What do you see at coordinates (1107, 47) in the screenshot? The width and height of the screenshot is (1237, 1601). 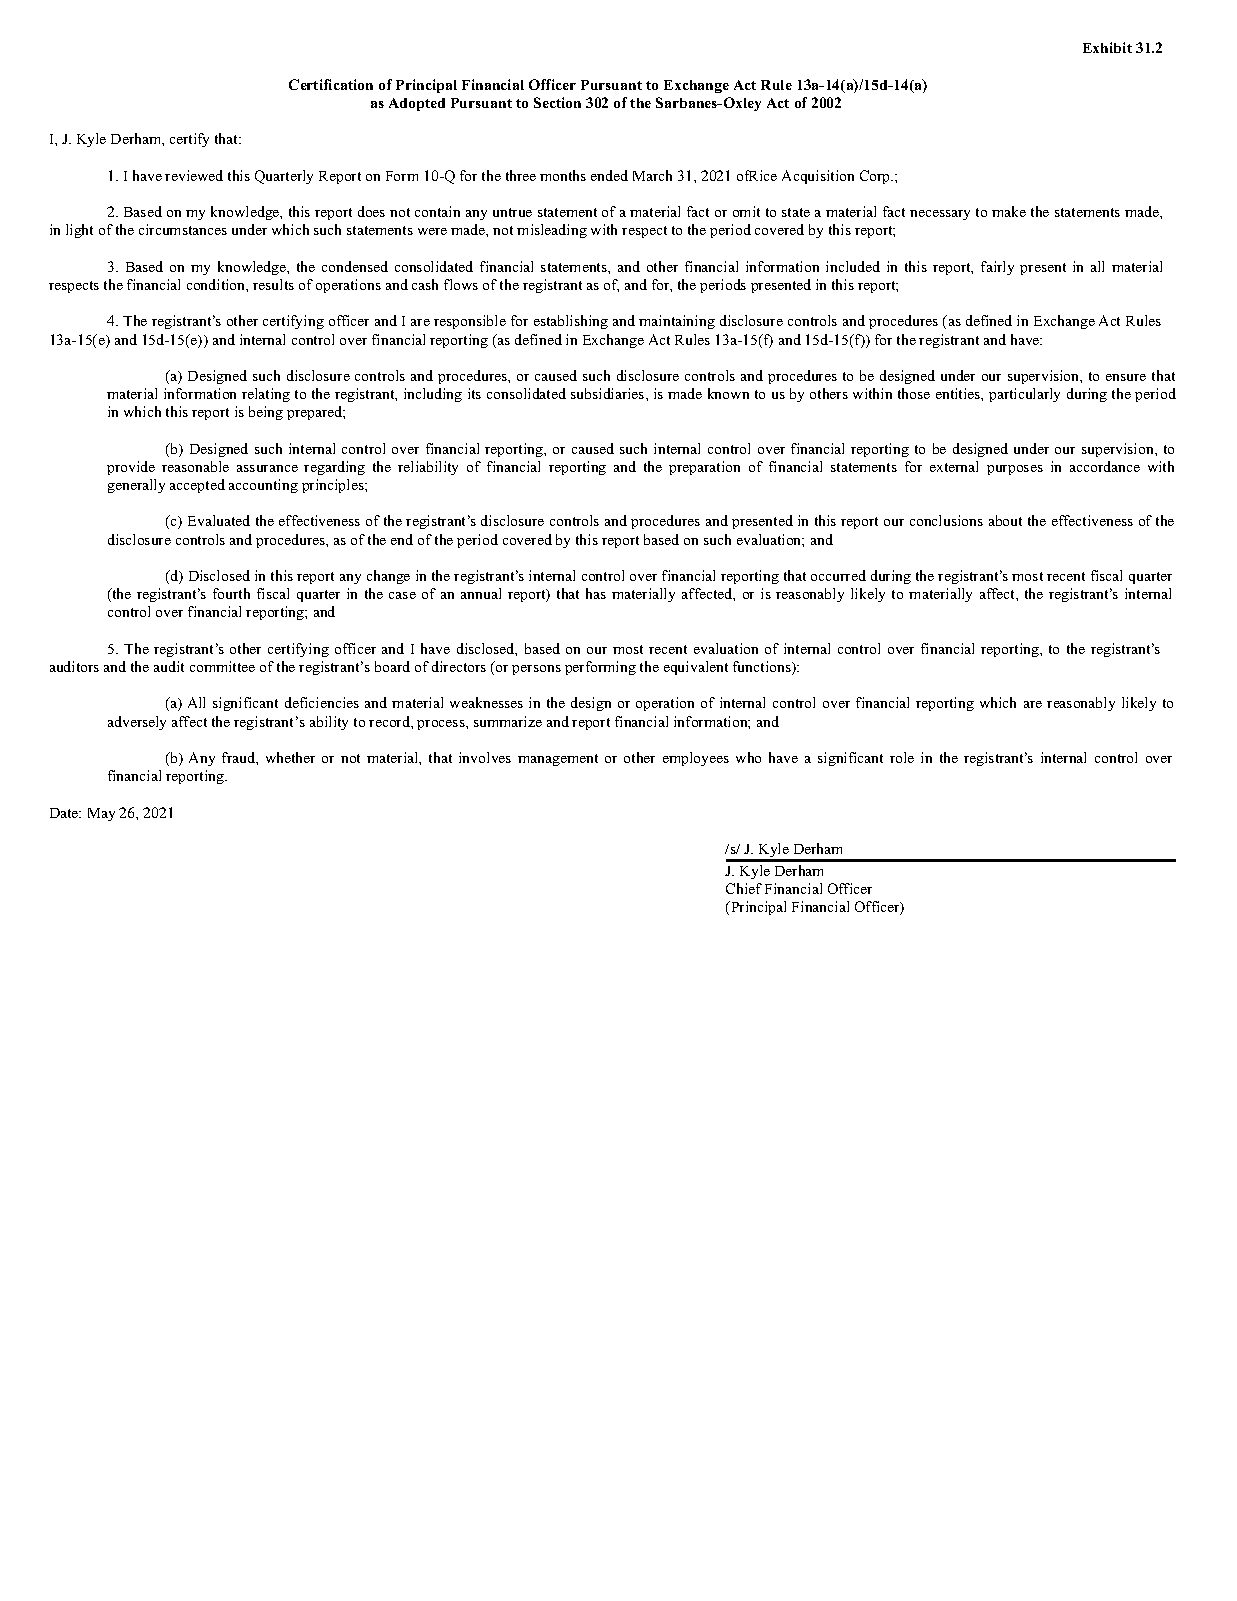 I see `Exhibit` at bounding box center [1107, 47].
